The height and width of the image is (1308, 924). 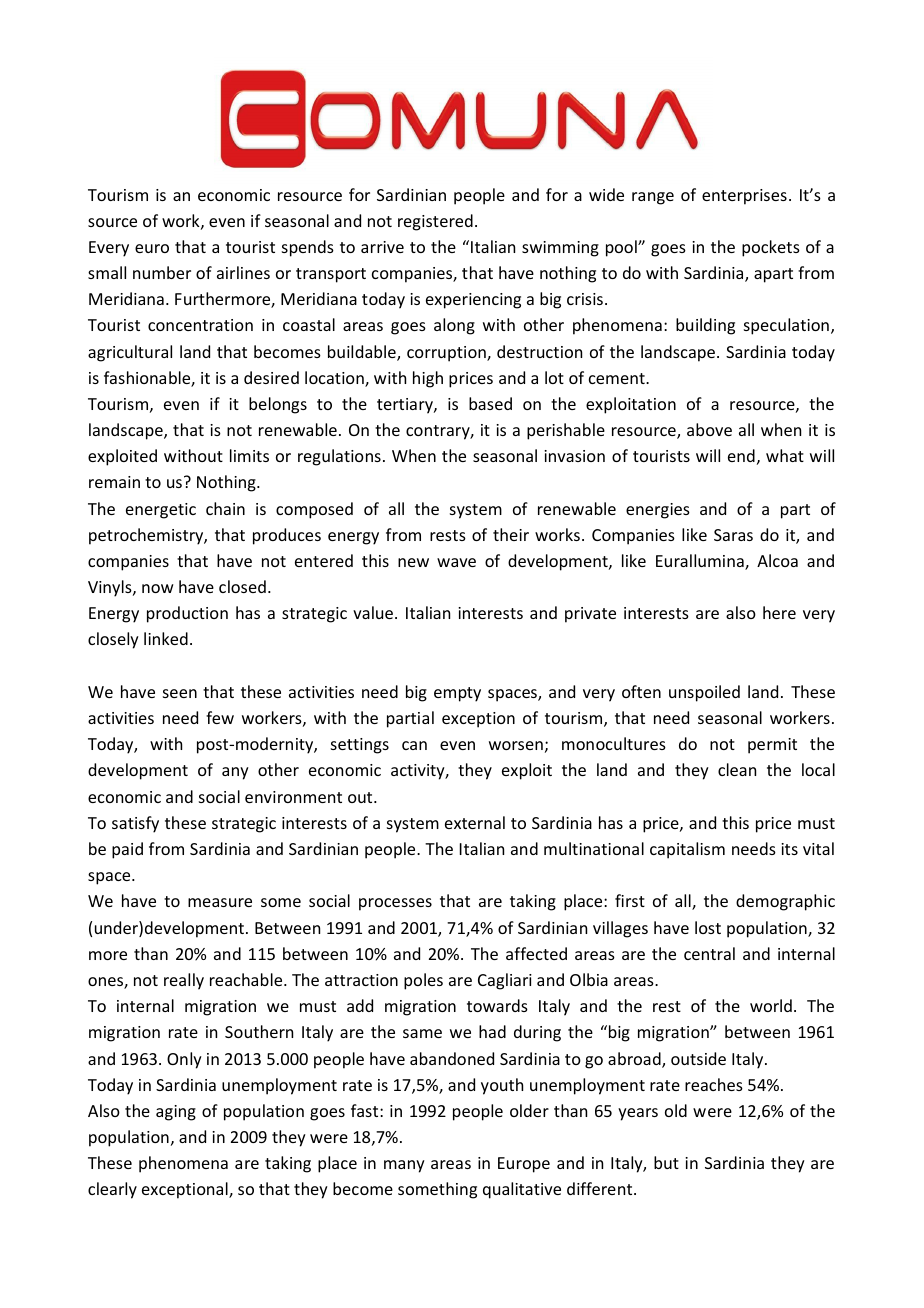 I want to click on wave, so click(x=456, y=562).
